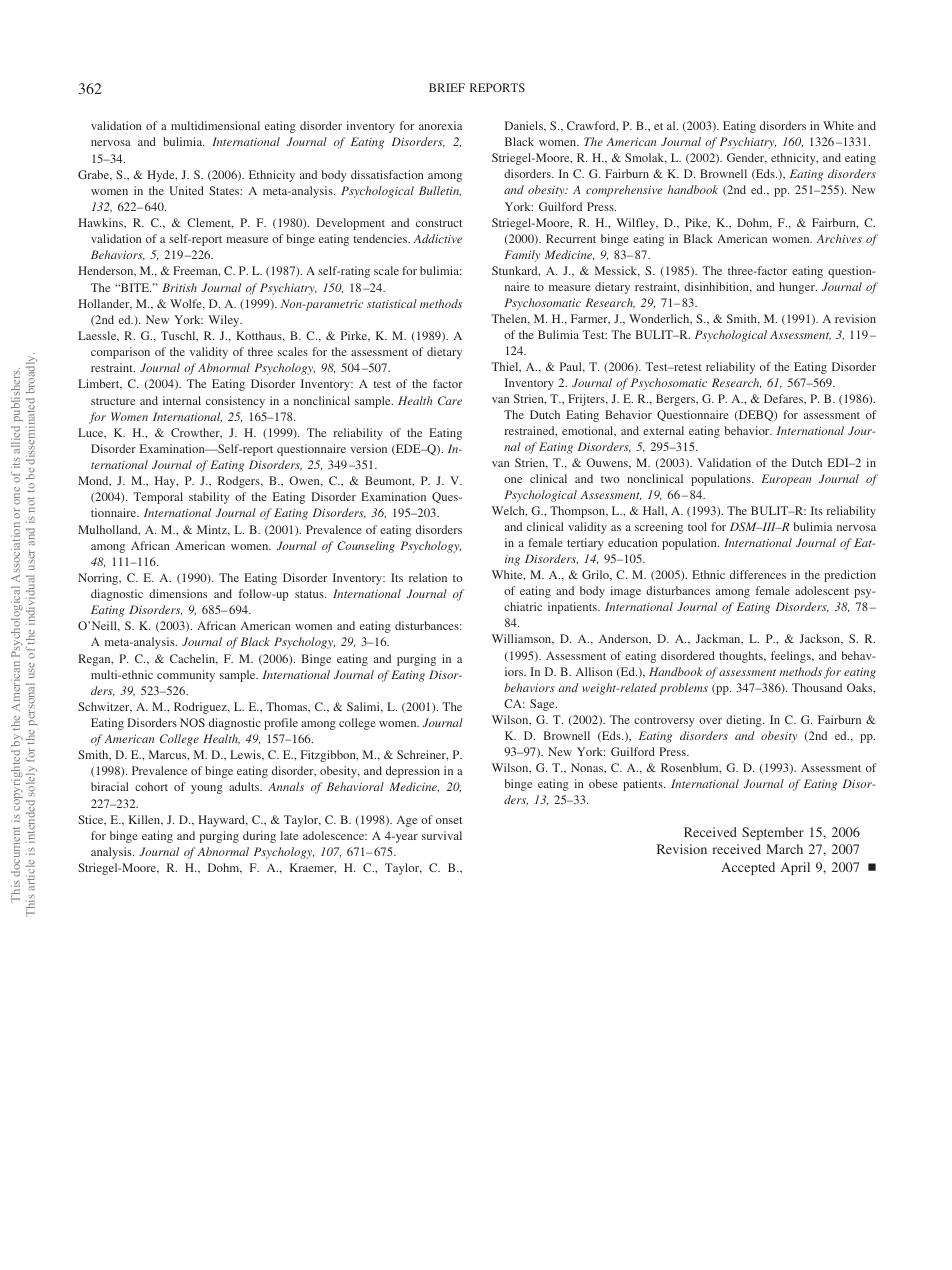 This document has width=952, height=1270. I want to click on European, so click(786, 480).
